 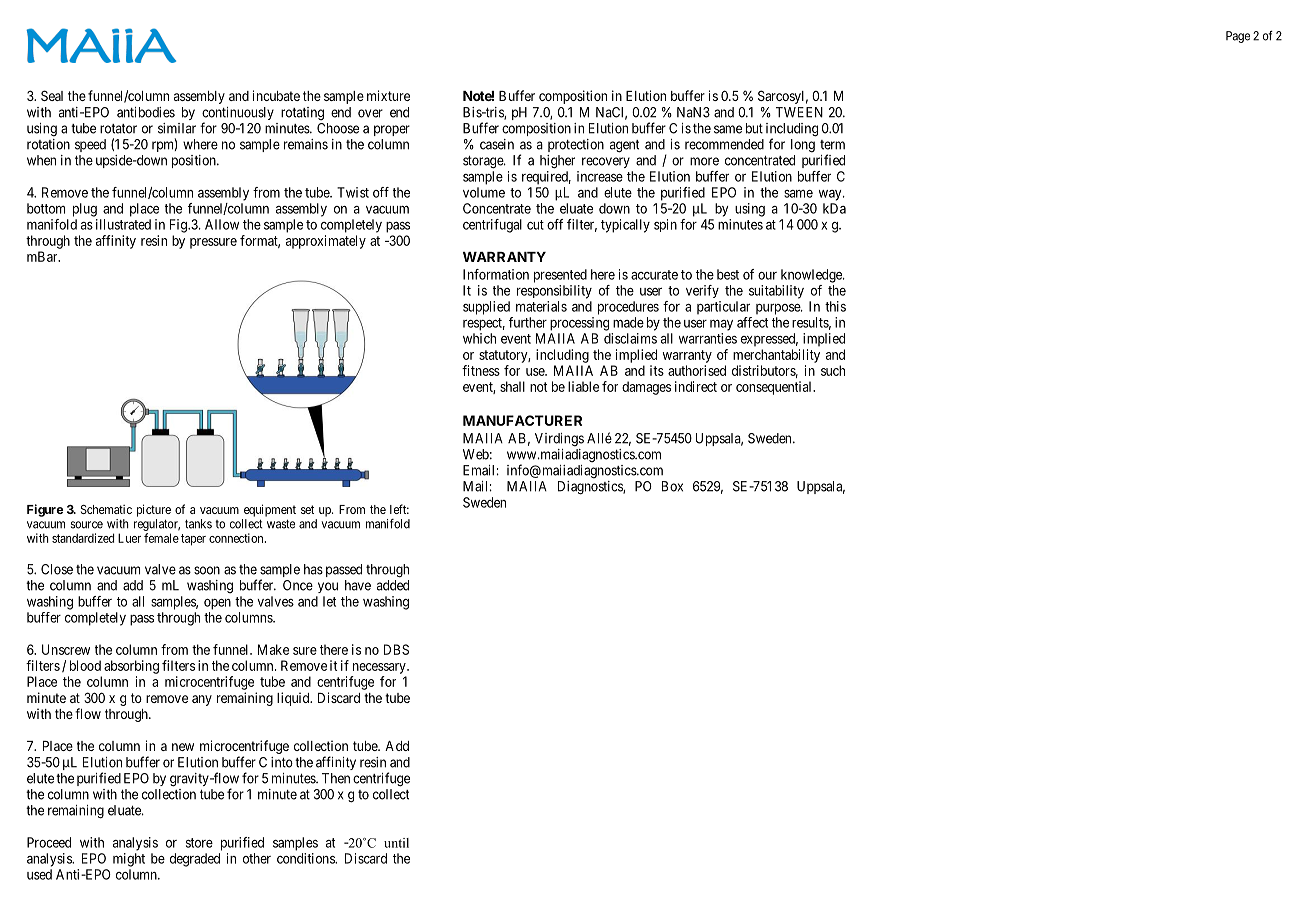 What do you see at coordinates (222, 224) in the page?
I see `Allow` at bounding box center [222, 224].
